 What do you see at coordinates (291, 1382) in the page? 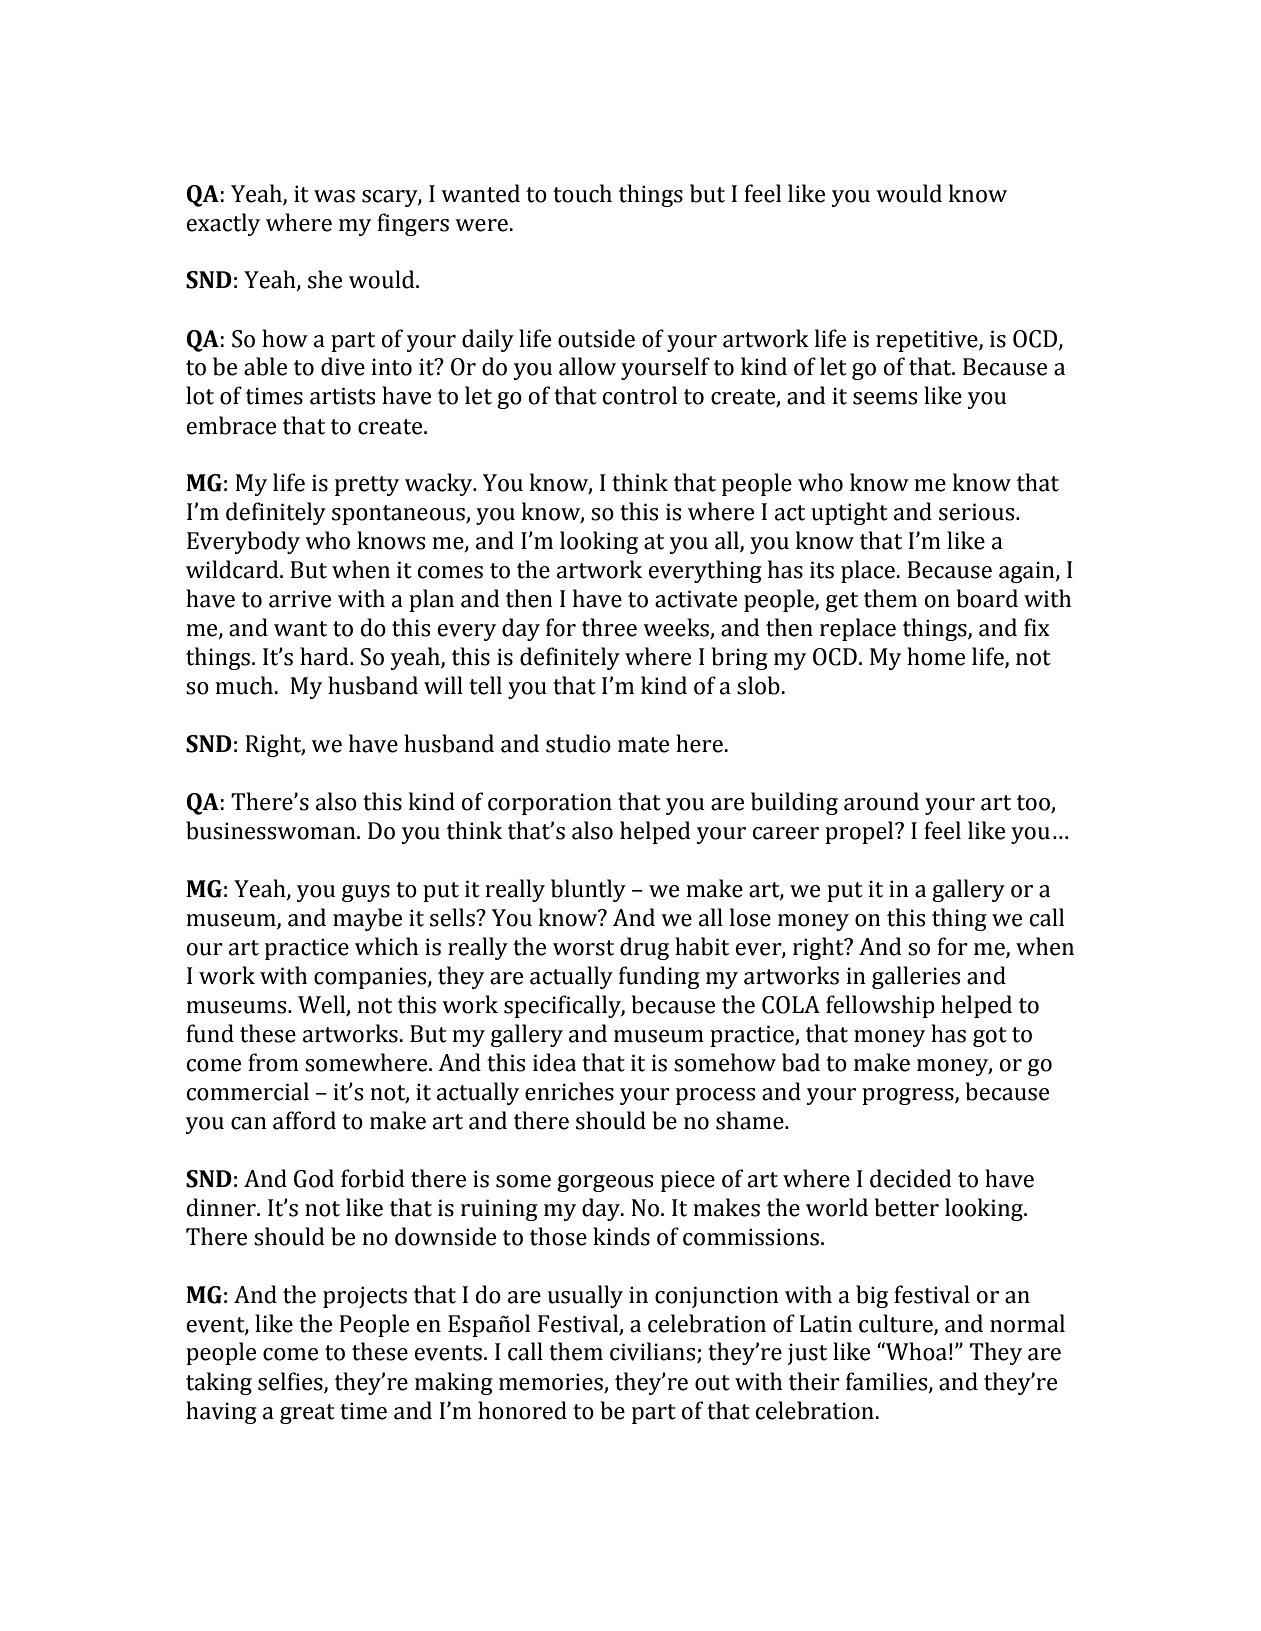
I see `selfies` at bounding box center [291, 1382].
